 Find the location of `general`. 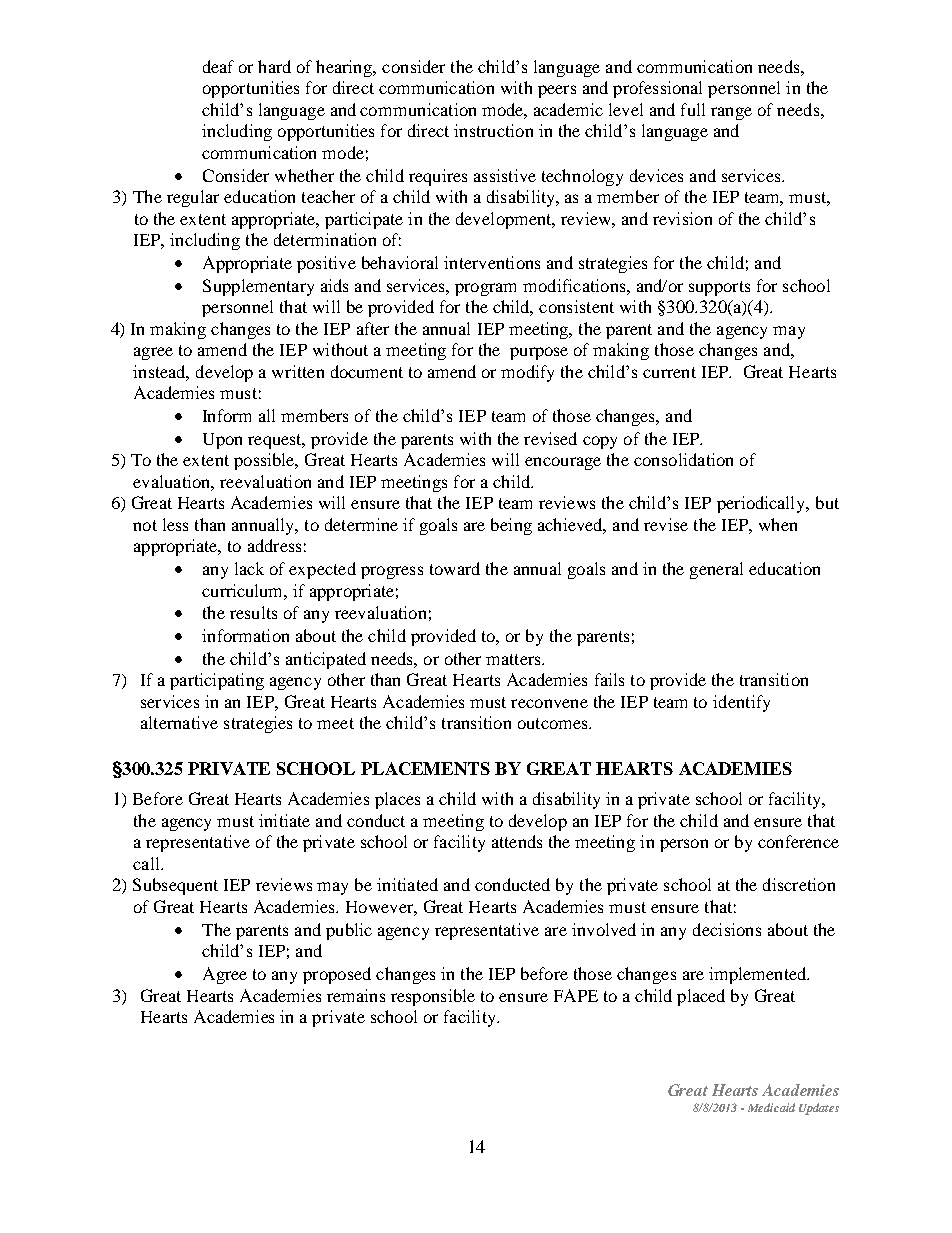

general is located at coordinates (716, 570).
